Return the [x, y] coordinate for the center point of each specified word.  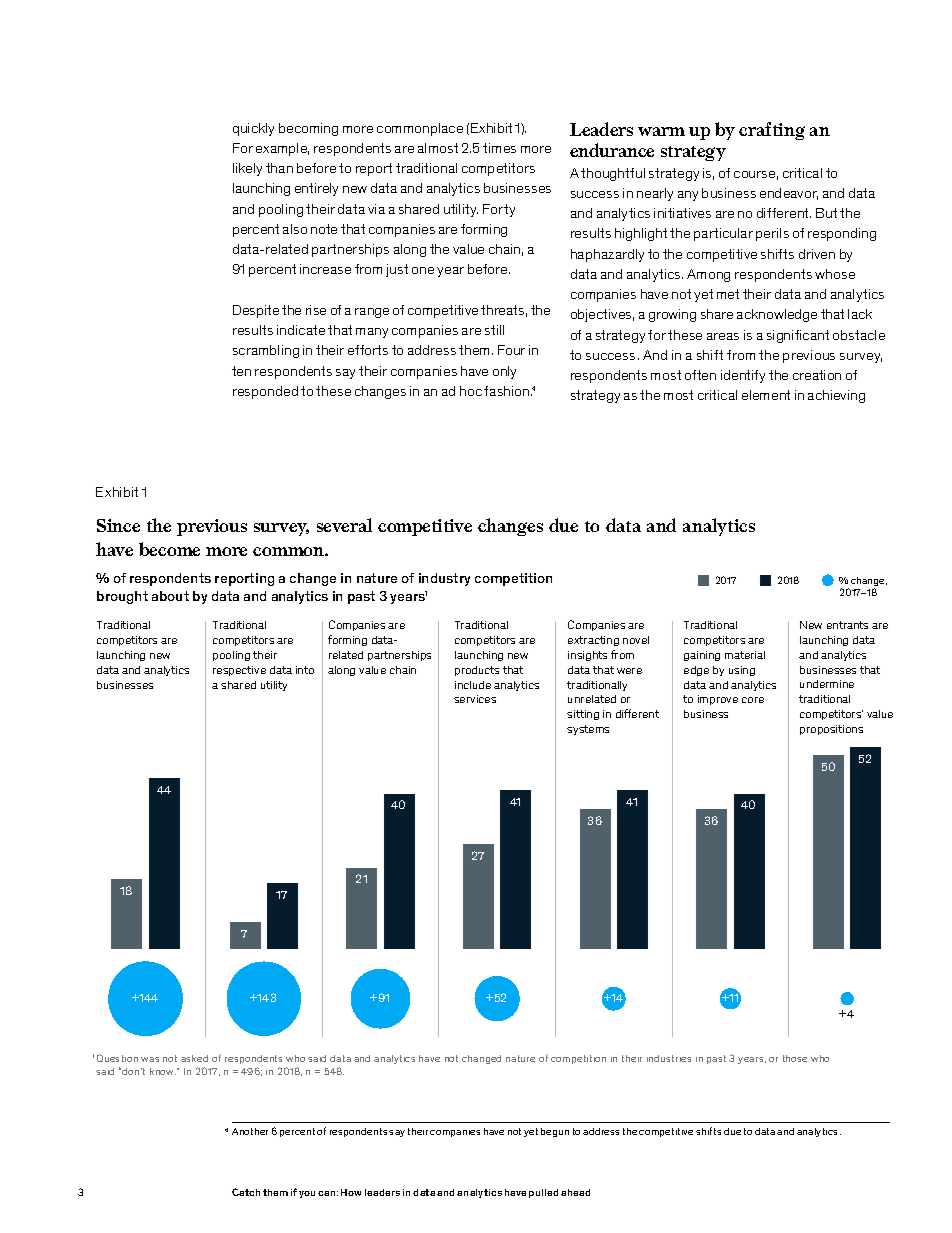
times [499, 148]
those [795, 1058]
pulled [543, 1193]
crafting [772, 131]
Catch [246, 1192]
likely [247, 169]
